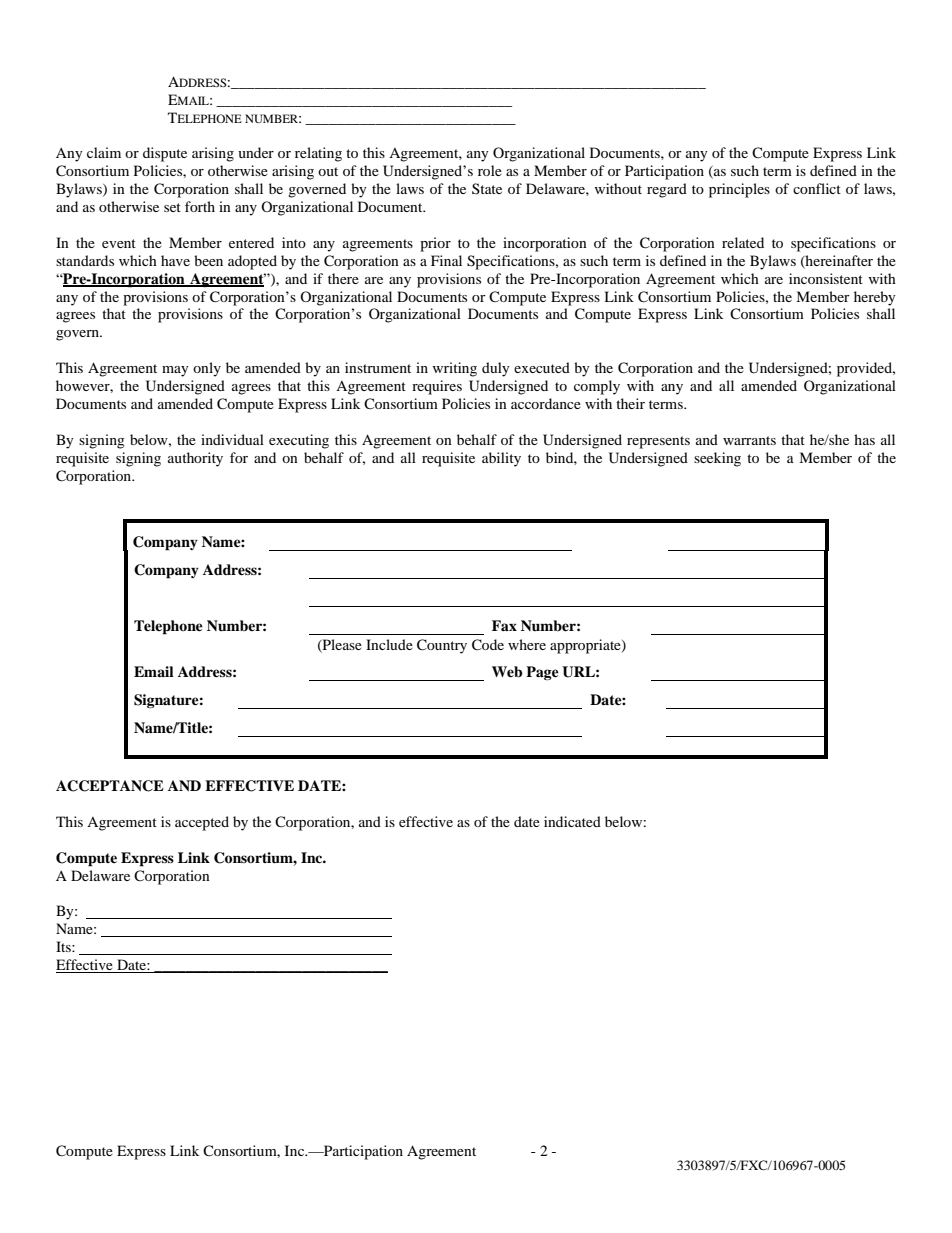  I want to click on indicated, so click(572, 821).
